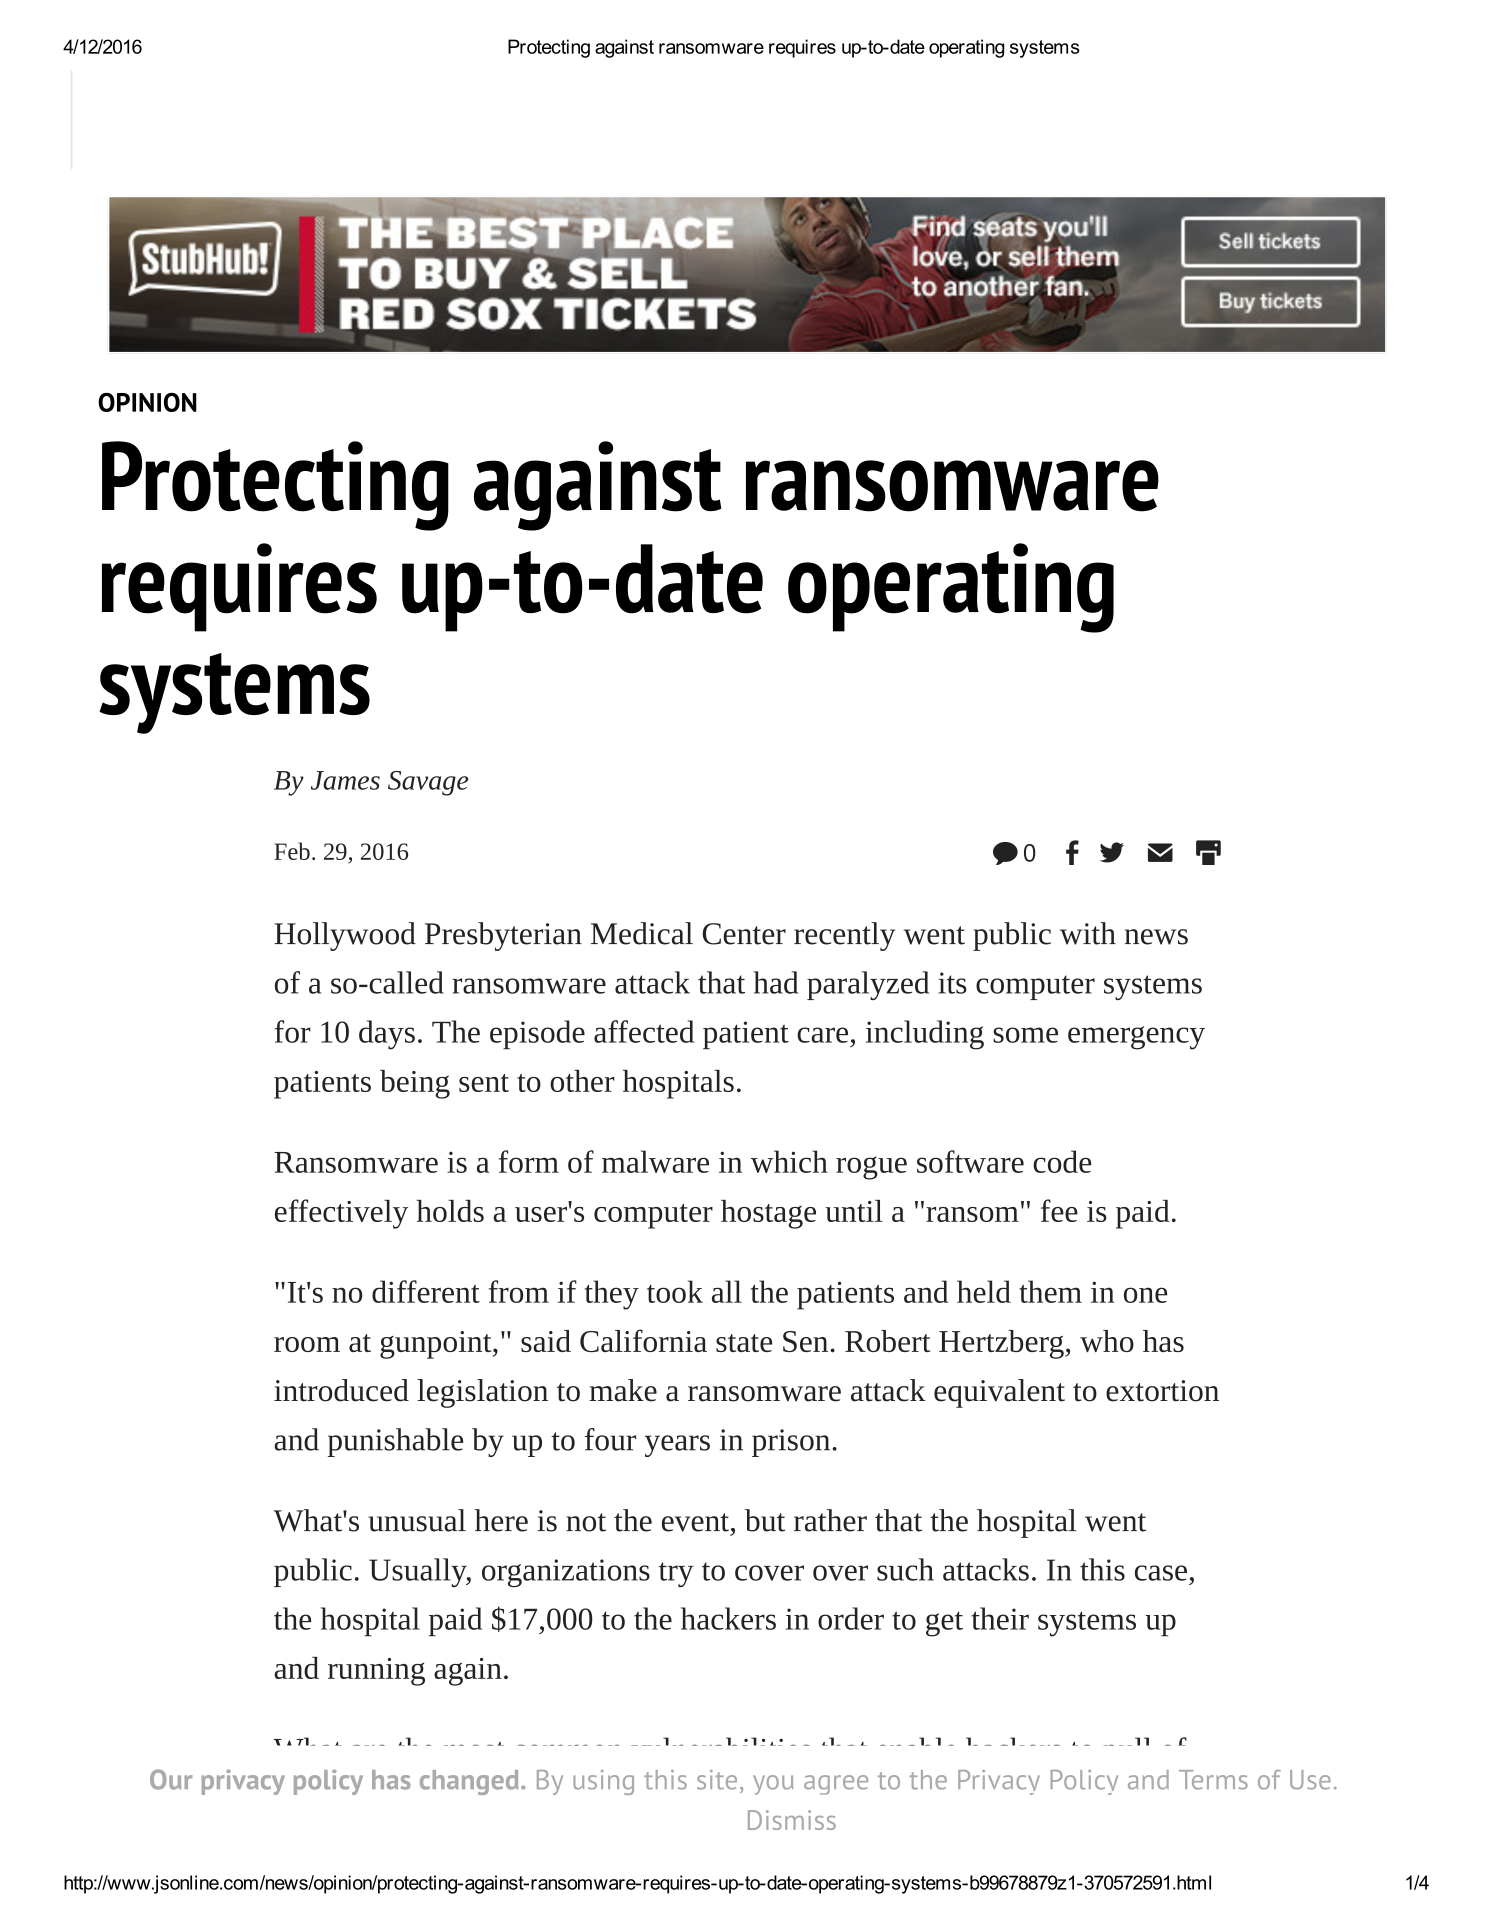  Describe the element at coordinates (1136, 1038) in the page. I see `emergency` at that location.
